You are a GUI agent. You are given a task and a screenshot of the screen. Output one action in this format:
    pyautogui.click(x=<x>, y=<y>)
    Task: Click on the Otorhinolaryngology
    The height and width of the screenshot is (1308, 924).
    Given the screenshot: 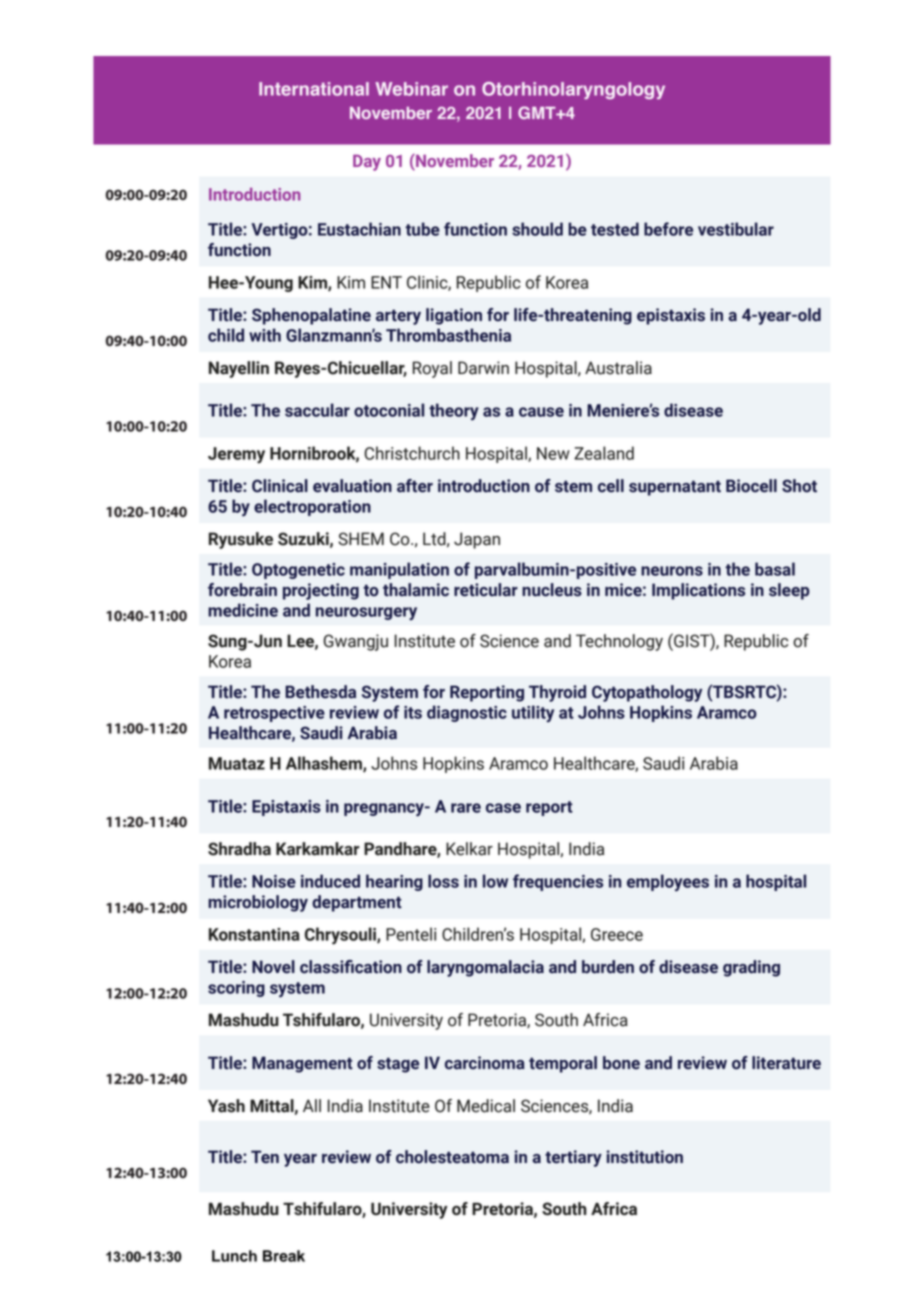 What is the action you would take?
    pyautogui.click(x=573, y=90)
